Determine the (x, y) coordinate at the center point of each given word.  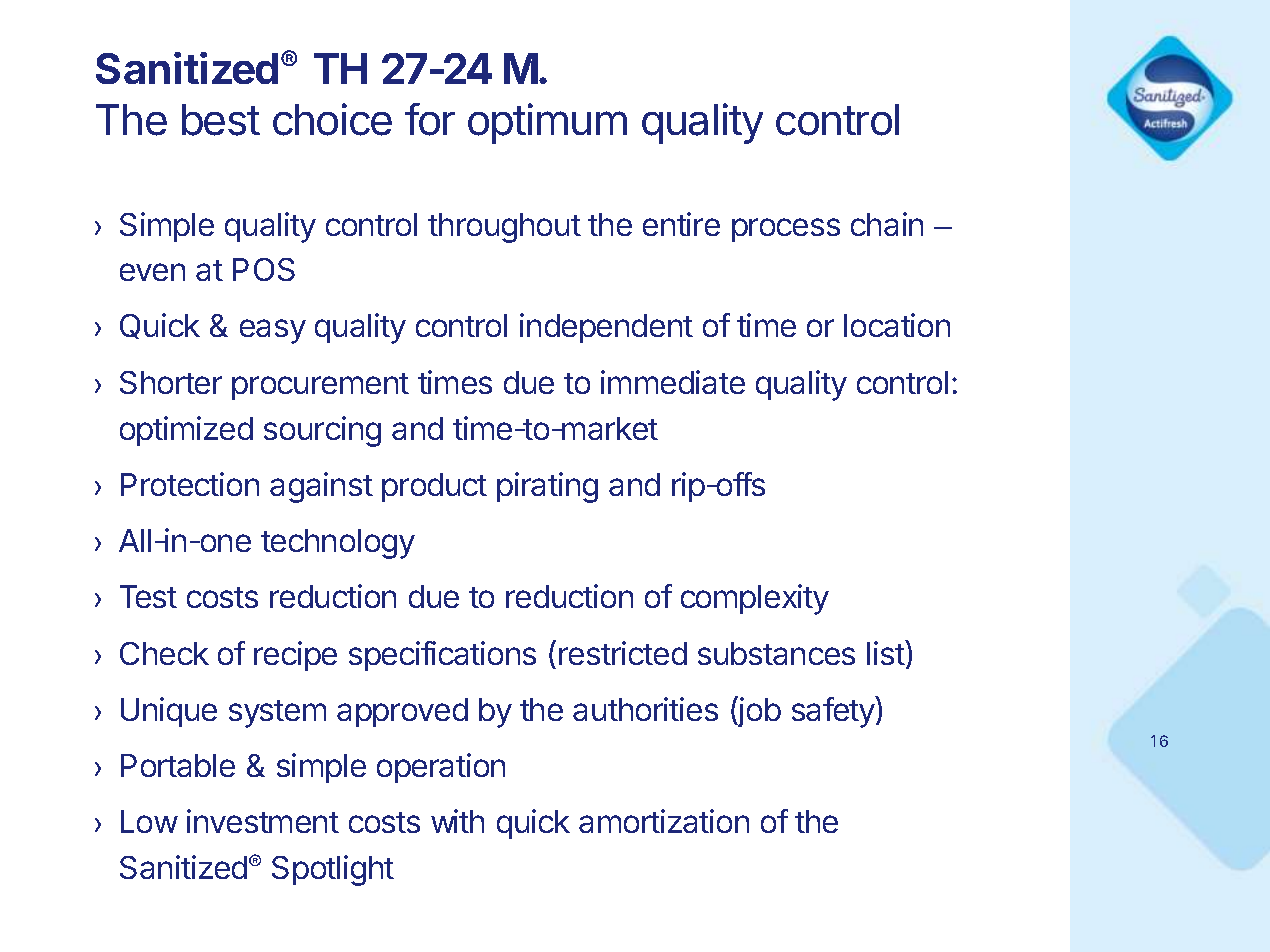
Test (148, 596)
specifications (442, 656)
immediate (673, 382)
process (786, 230)
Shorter (171, 382)
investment (263, 821)
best (221, 120)
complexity (755, 599)
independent (606, 328)
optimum (547, 123)
